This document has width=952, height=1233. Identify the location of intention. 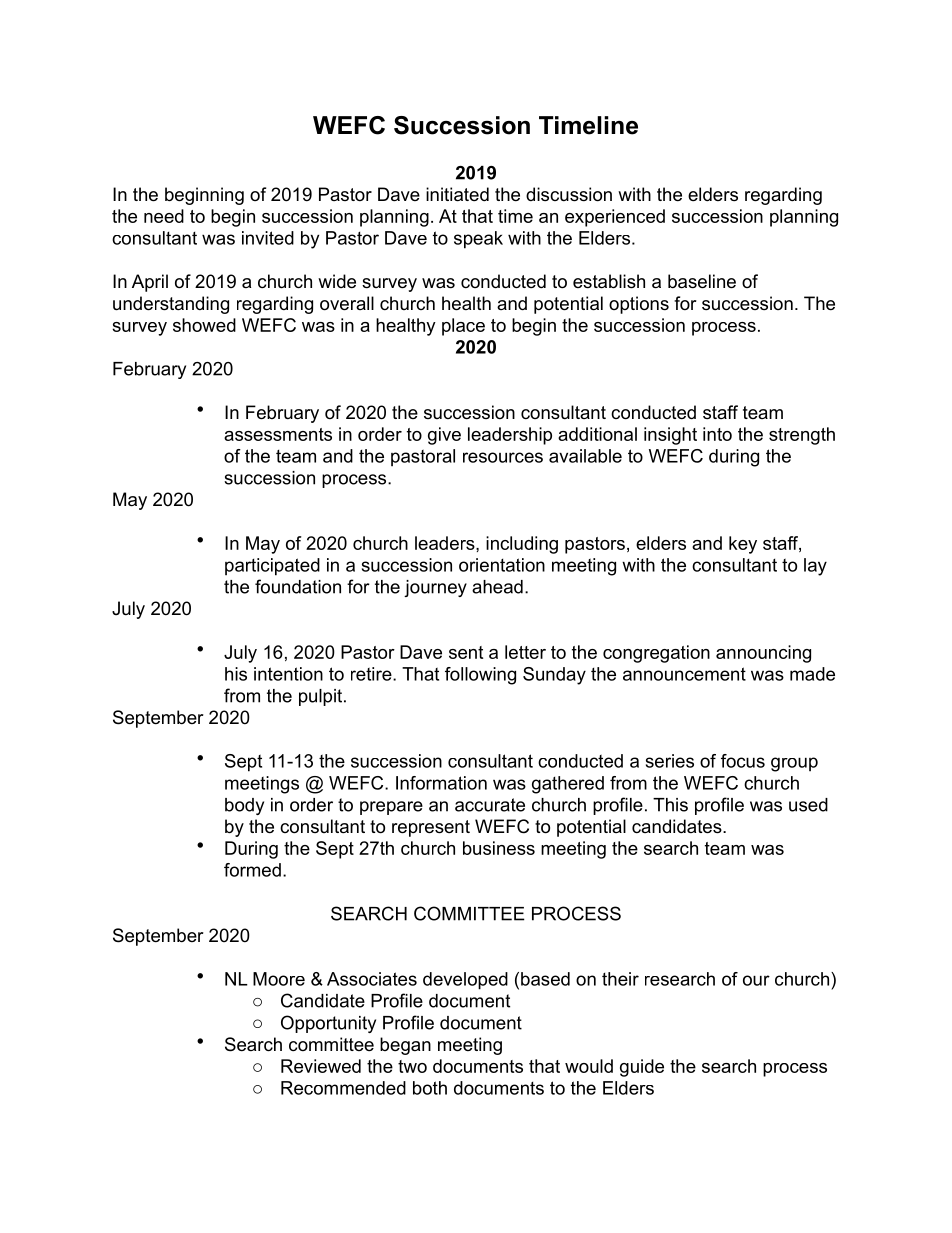
(288, 674).
